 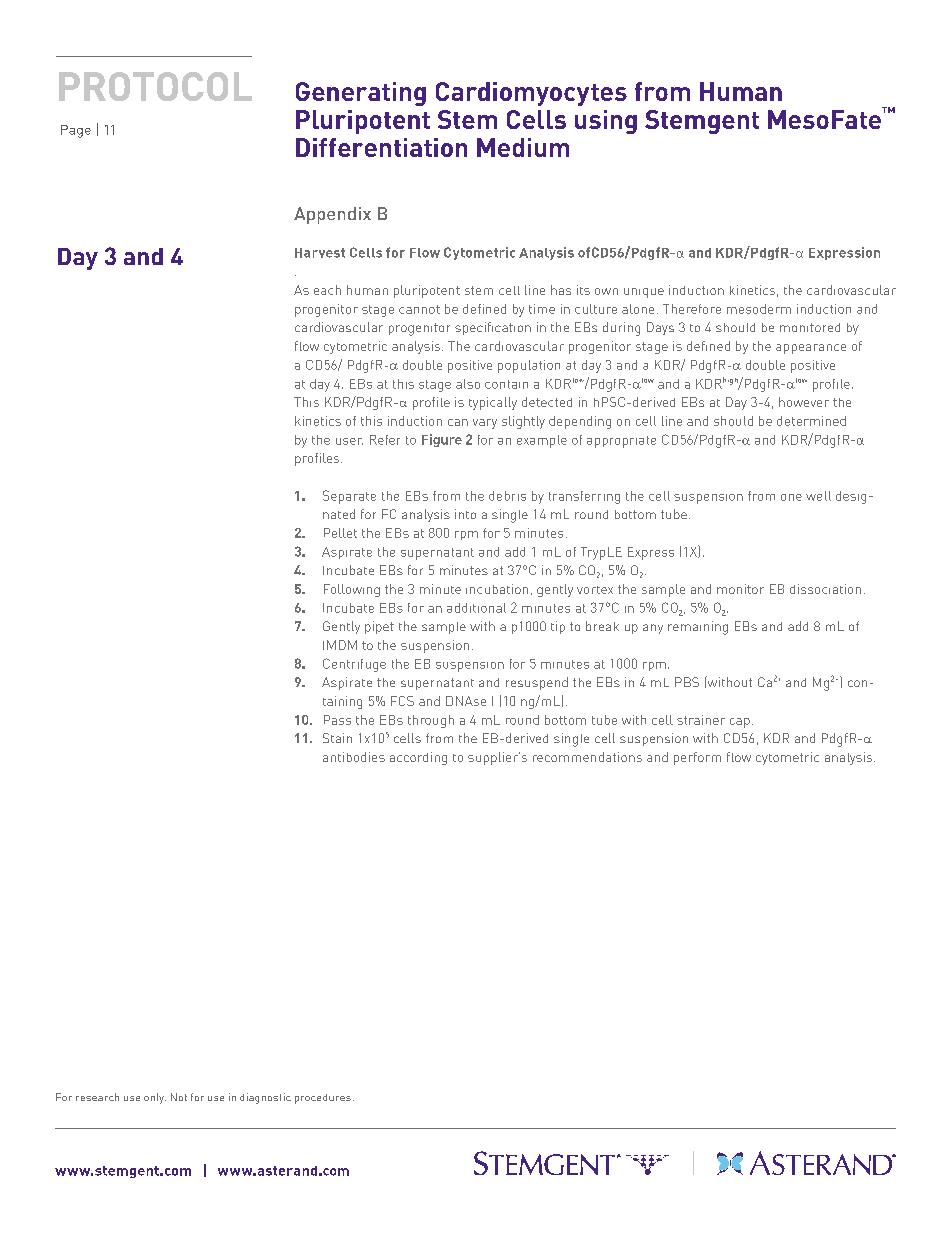 I want to click on Stain, so click(x=337, y=738).
